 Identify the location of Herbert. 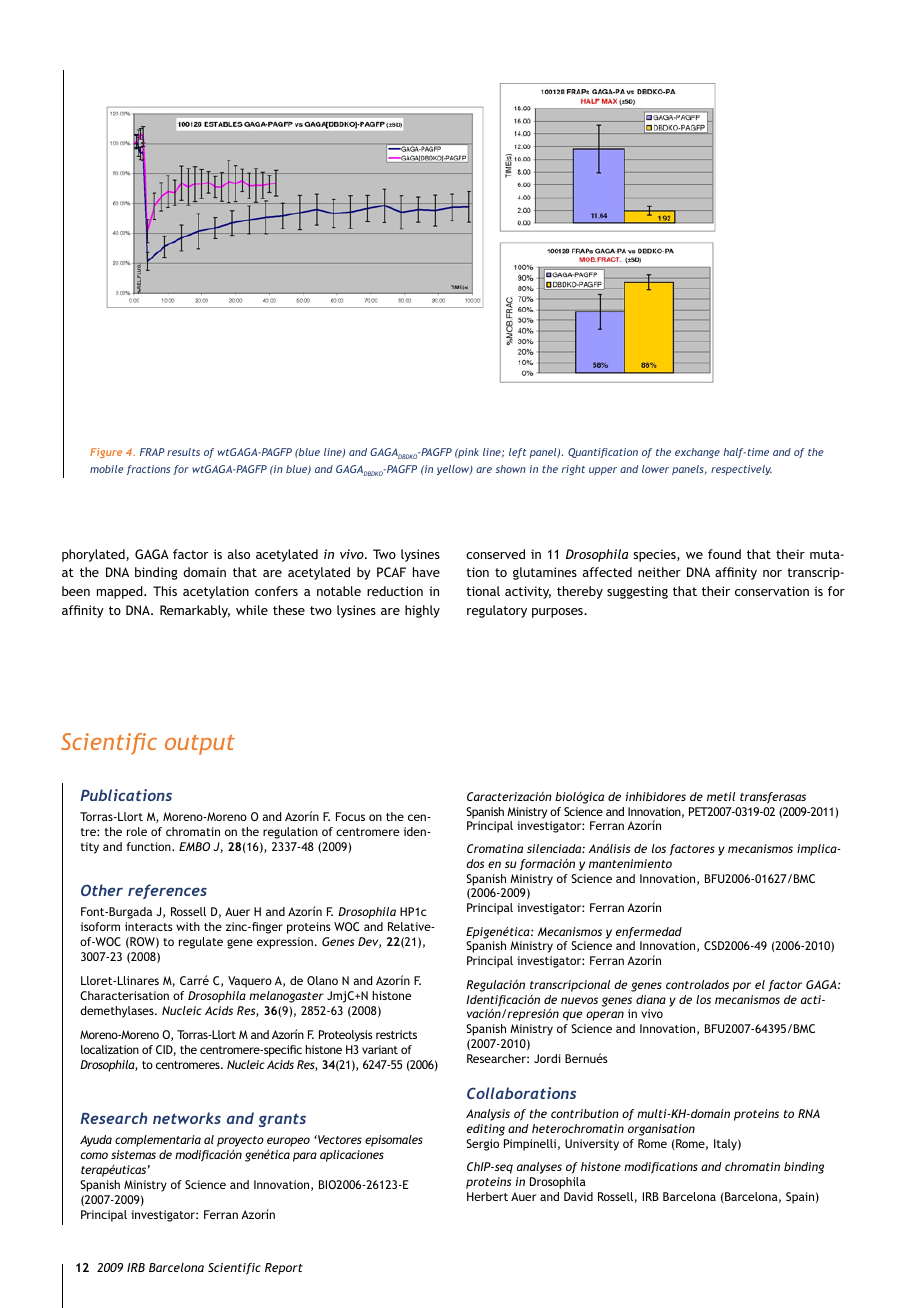
(487, 1196).
